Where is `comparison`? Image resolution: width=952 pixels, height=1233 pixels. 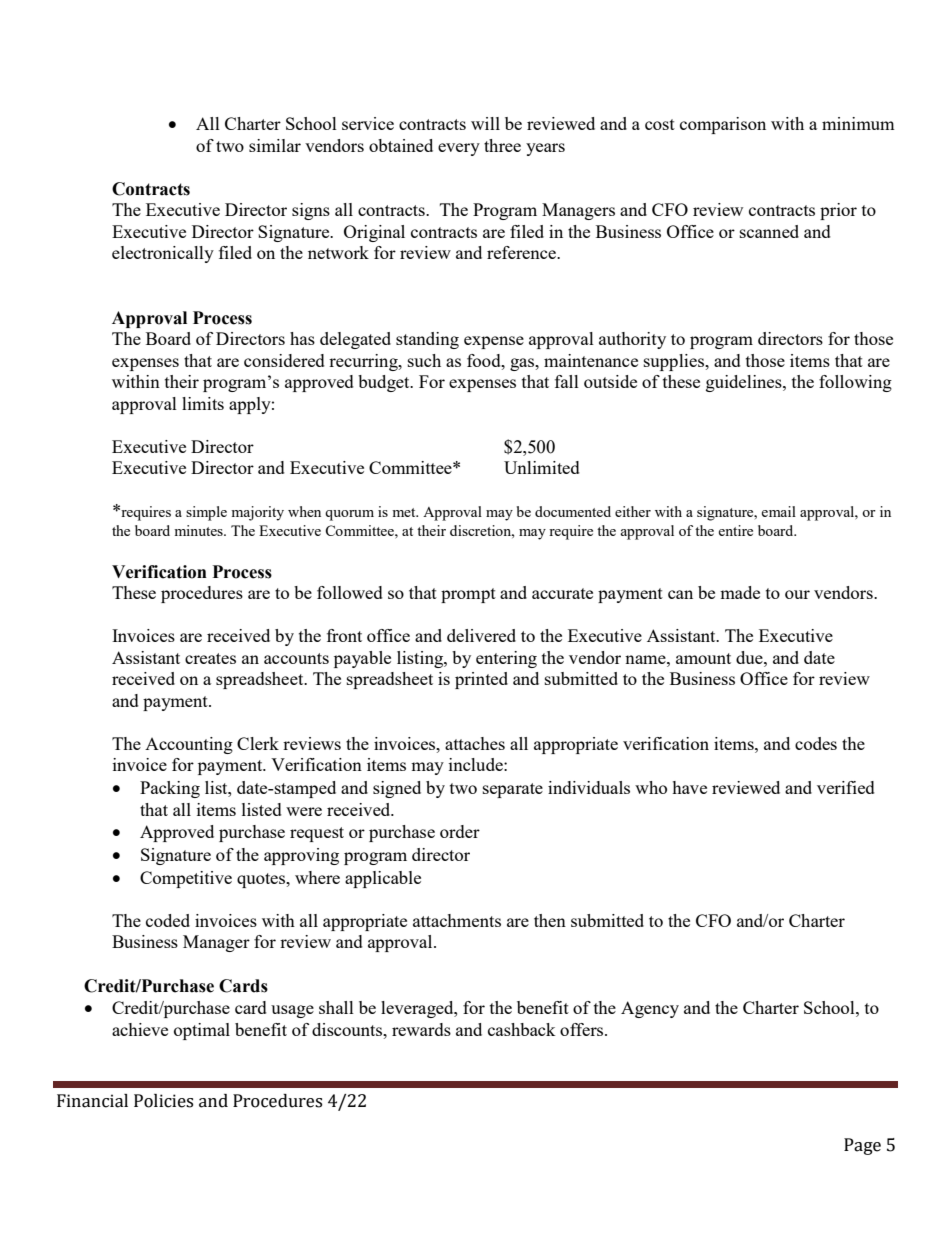 comparison is located at coordinates (723, 125).
